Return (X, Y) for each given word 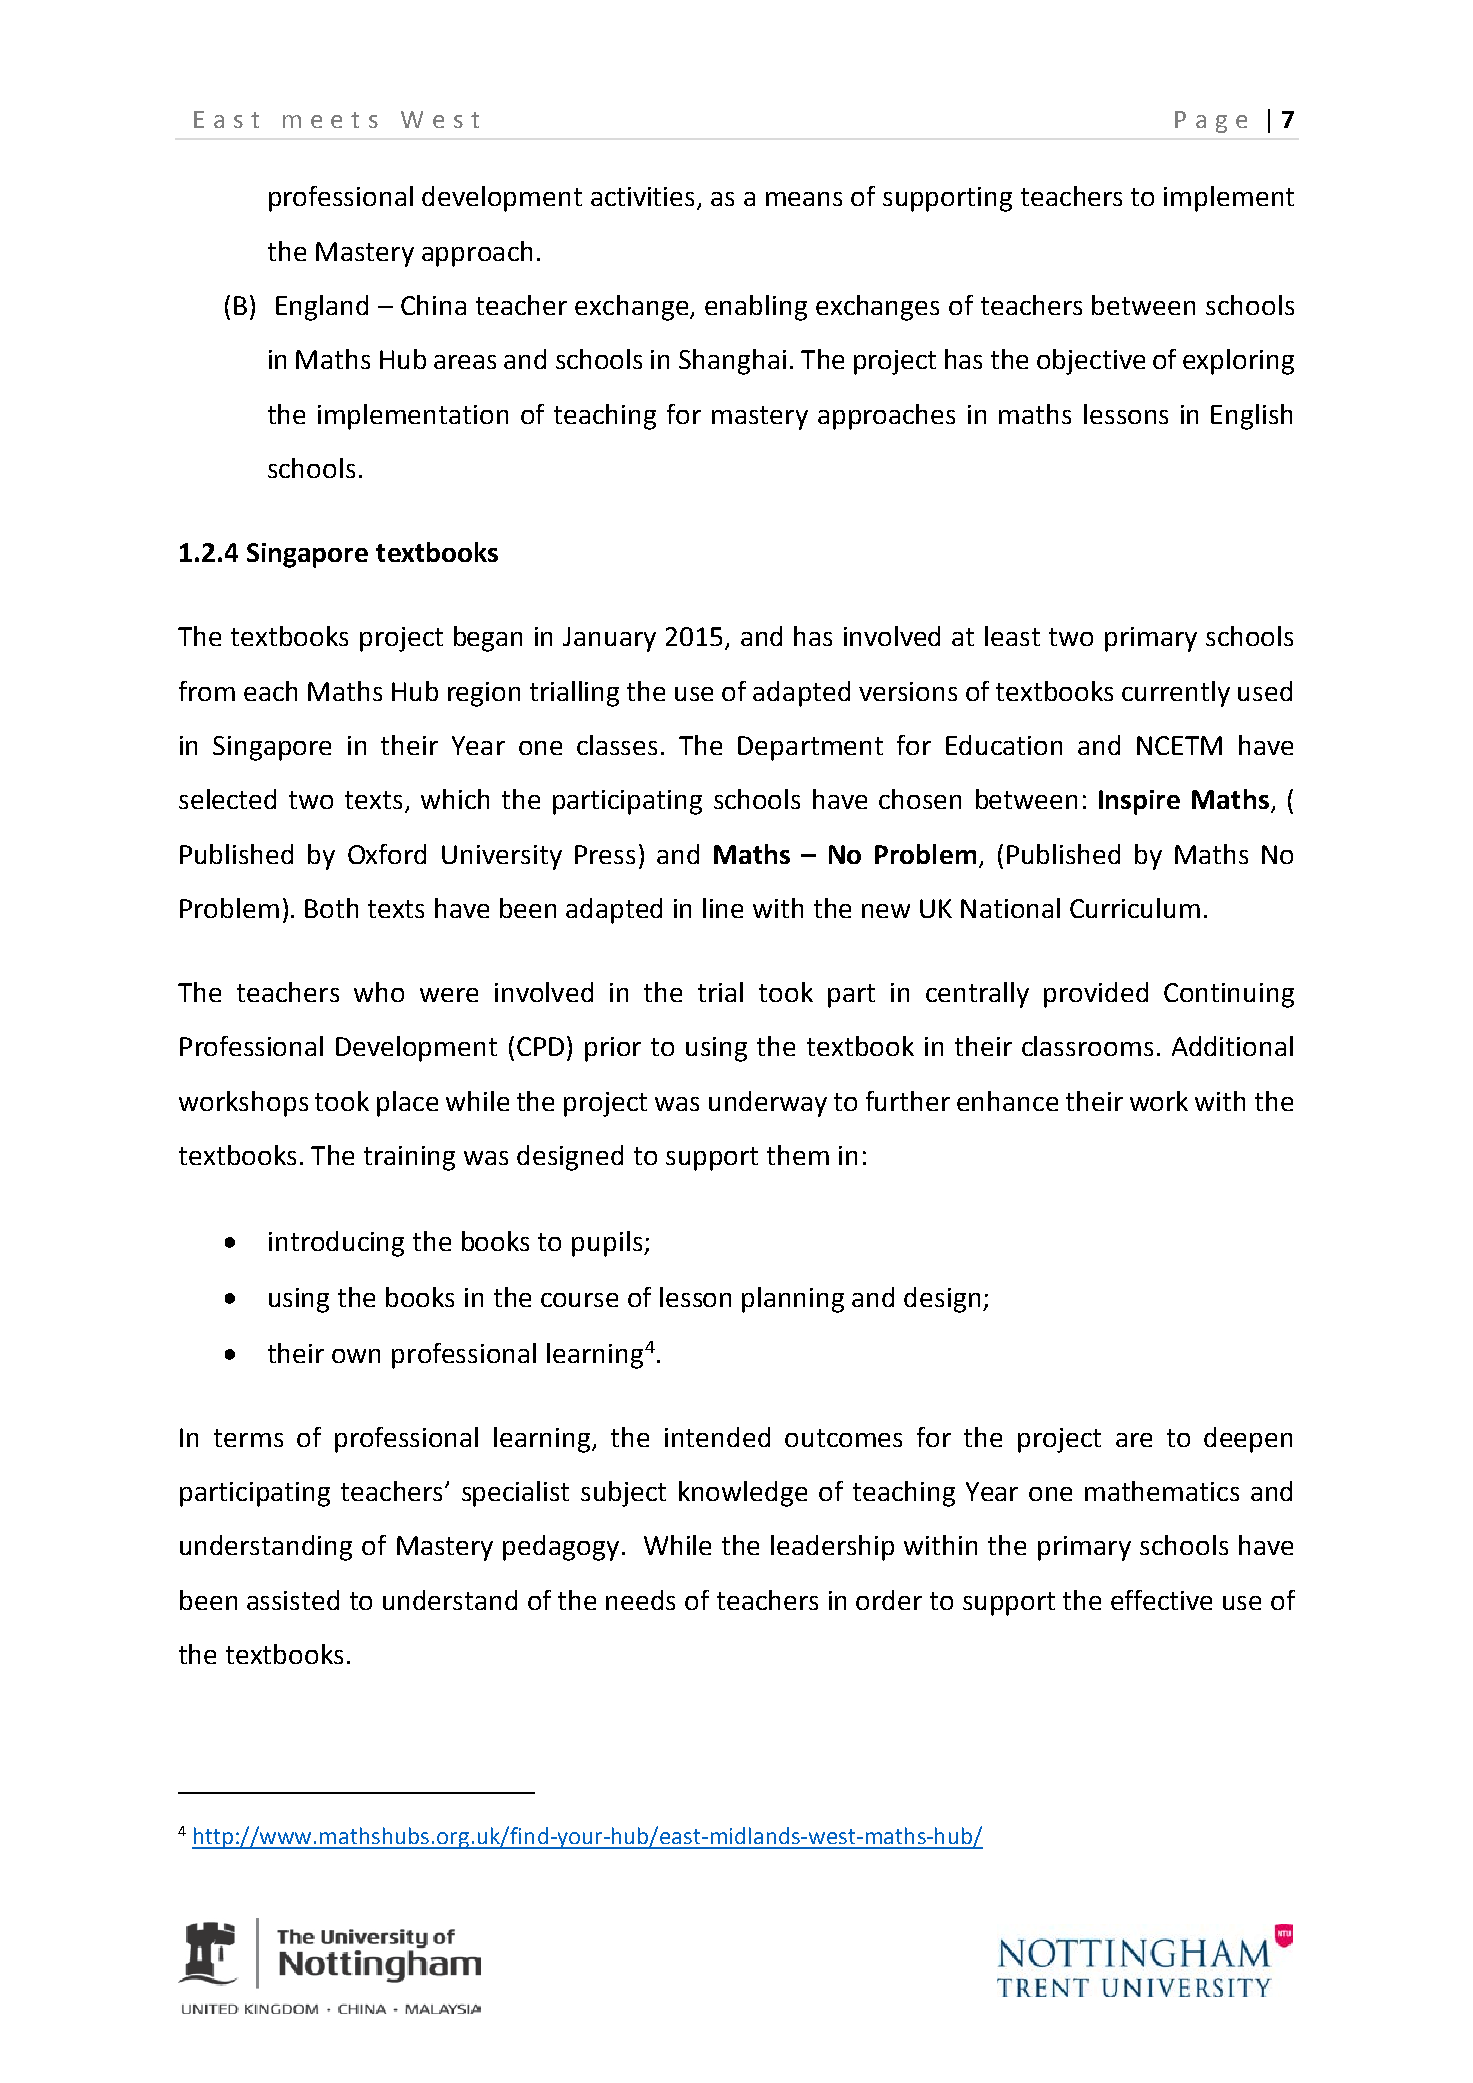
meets (330, 120)
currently (1176, 694)
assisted (293, 1600)
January (609, 639)
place (407, 1104)
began (488, 639)
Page (1211, 122)
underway (768, 1104)
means (804, 199)
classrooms (1087, 1046)
